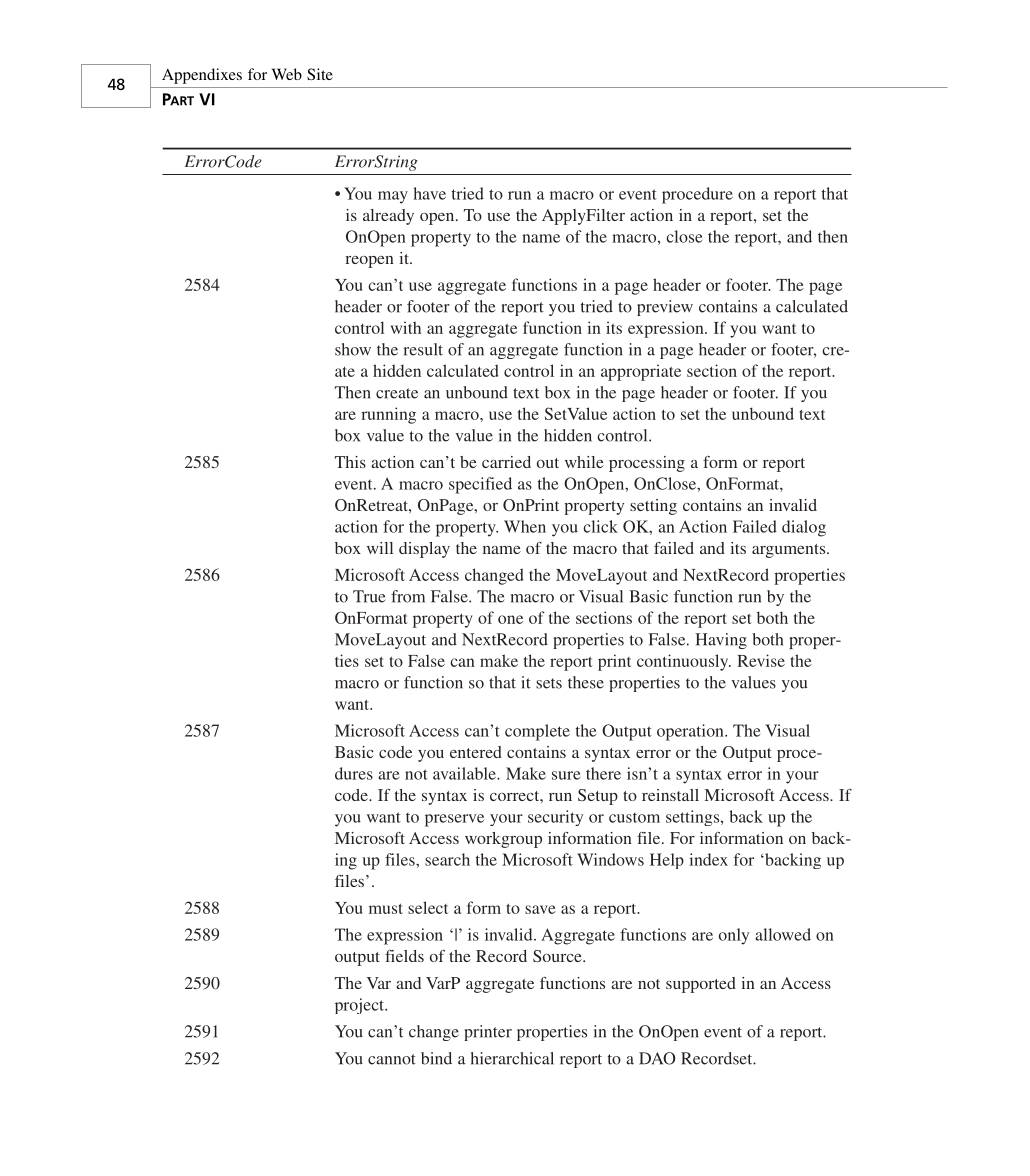 The height and width of the screenshot is (1176, 1030). Describe the element at coordinates (525, 526) in the screenshot. I see `When` at that location.
